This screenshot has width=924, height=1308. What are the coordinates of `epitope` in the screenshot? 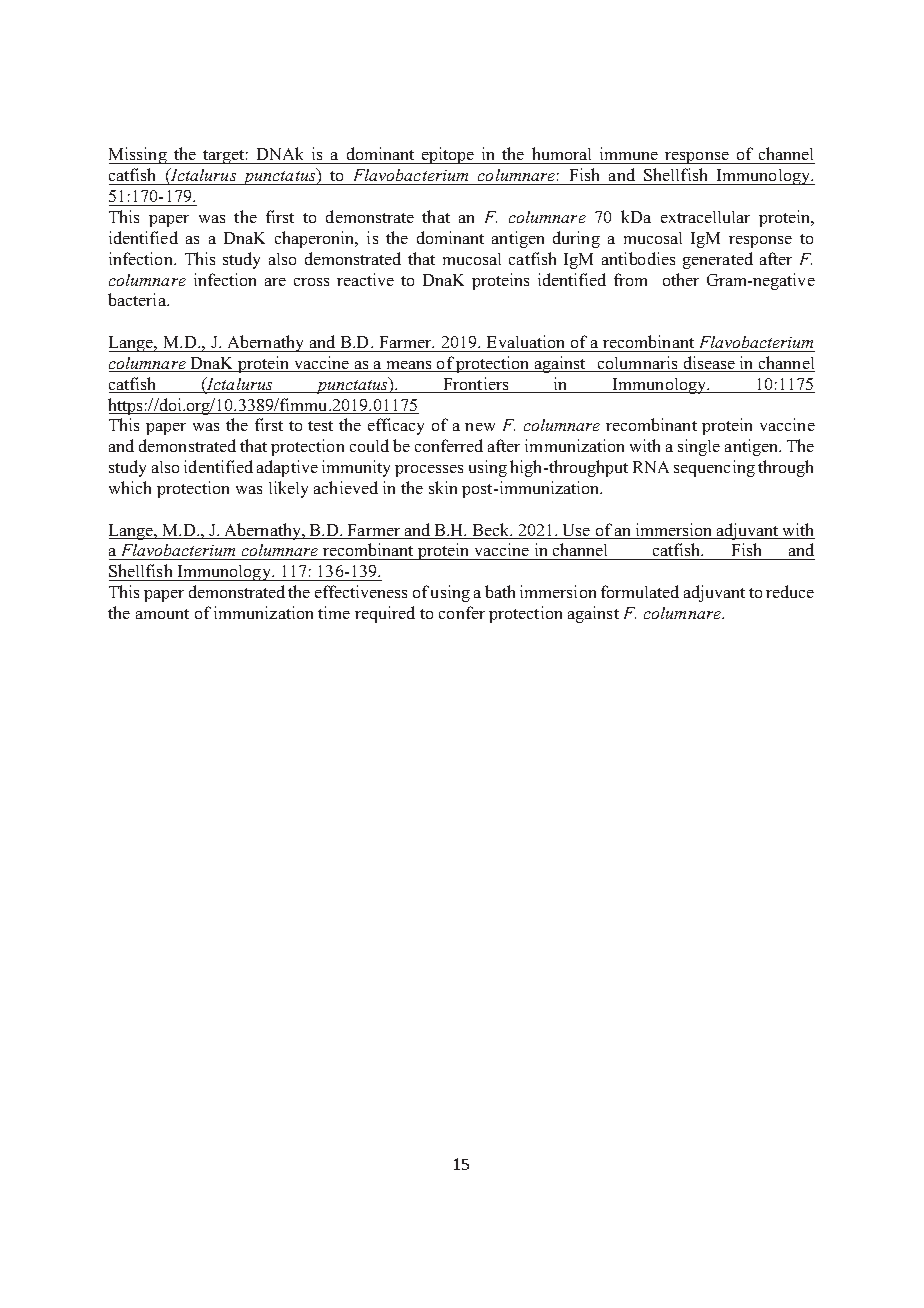 It's located at (448, 155).
